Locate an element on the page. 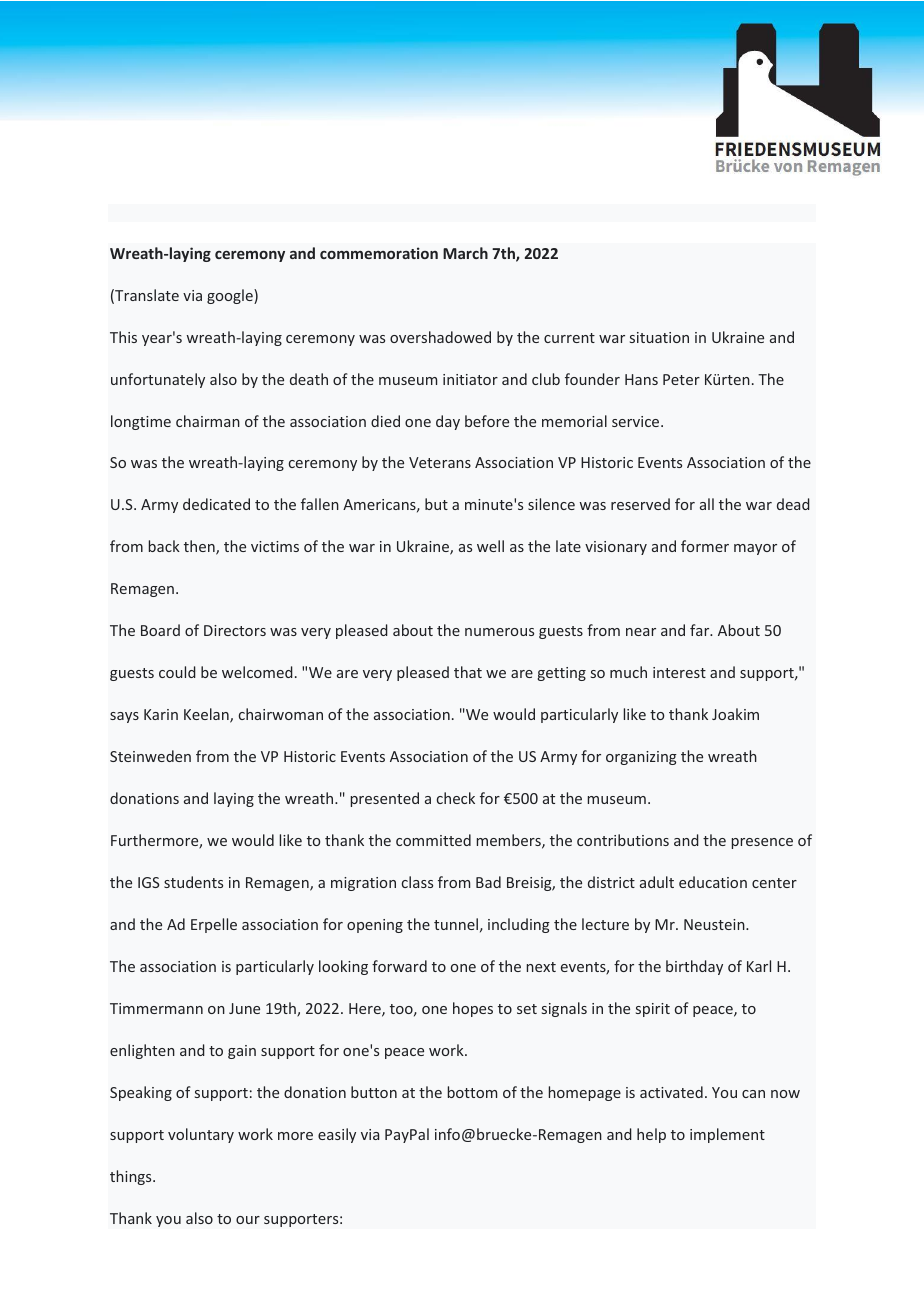 The height and width of the document is (1308, 924). situation is located at coordinates (659, 337).
